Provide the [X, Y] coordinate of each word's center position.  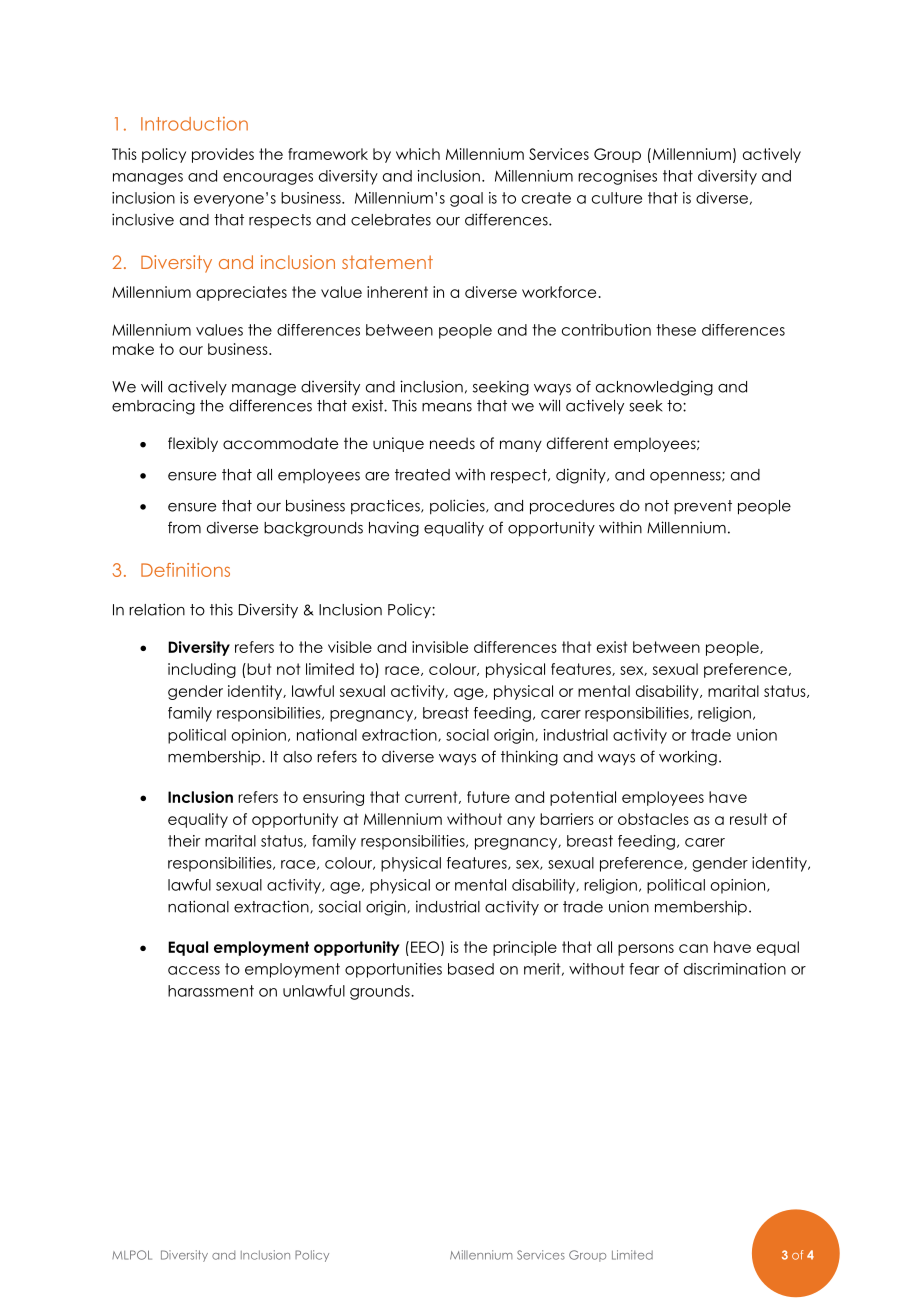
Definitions [185, 570]
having [394, 529]
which [418, 154]
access [194, 970]
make [133, 349]
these [676, 330]
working [688, 758]
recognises [617, 177]
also [297, 757]
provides [223, 155]
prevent [703, 507]
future [488, 797]
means [447, 407]
